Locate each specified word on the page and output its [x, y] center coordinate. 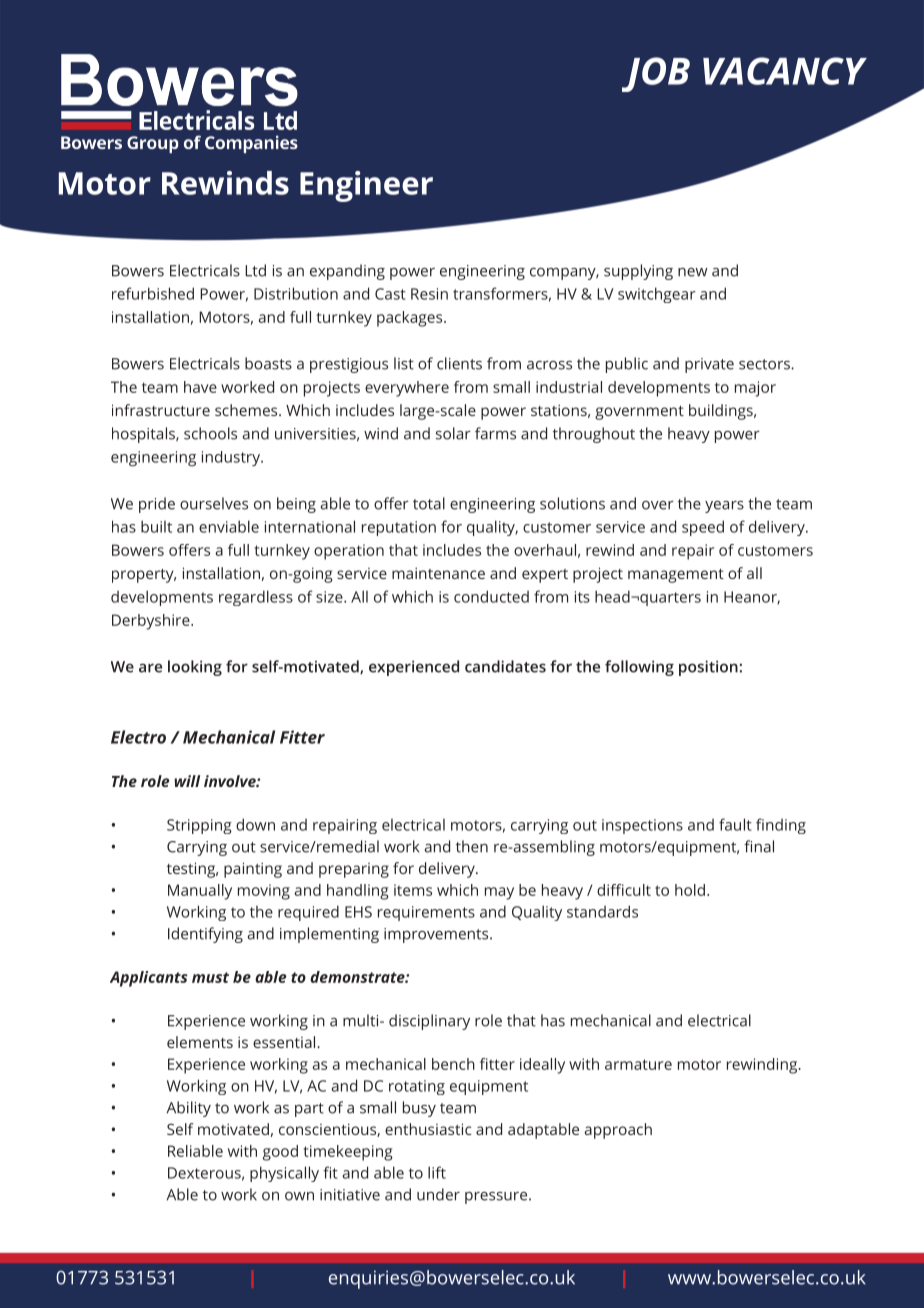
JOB [656, 74]
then [472, 846]
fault [735, 824]
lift [437, 1172]
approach [618, 1131]
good [280, 1153]
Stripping [199, 826]
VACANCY [785, 71]
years [724, 507]
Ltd [255, 270]
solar [453, 433]
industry [232, 458]
